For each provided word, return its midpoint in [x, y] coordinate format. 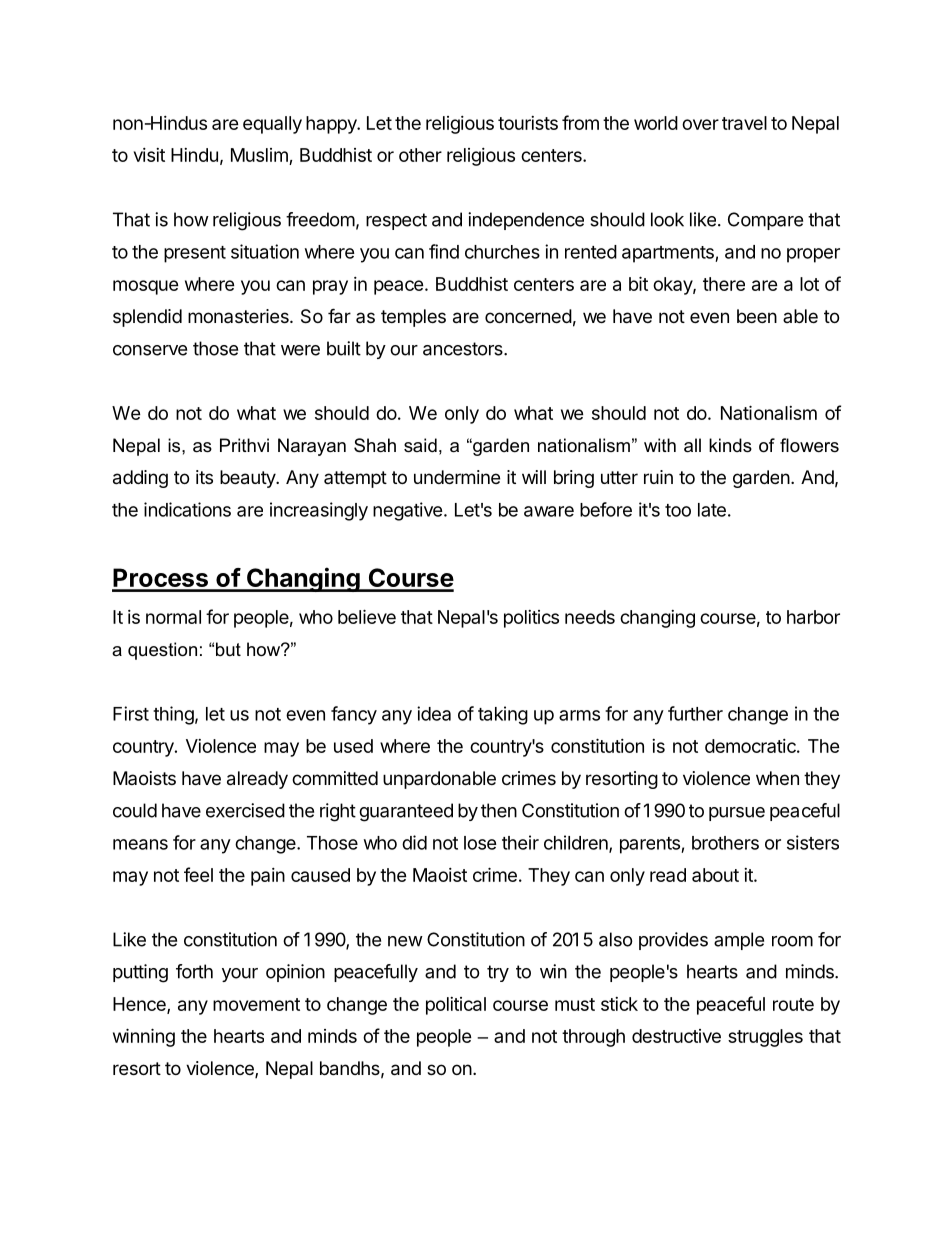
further [695, 713]
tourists [528, 123]
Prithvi [244, 445]
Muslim [260, 156]
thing [173, 715]
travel [744, 123]
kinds [730, 445]
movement [256, 1004]
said [420, 445]
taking [503, 715]
